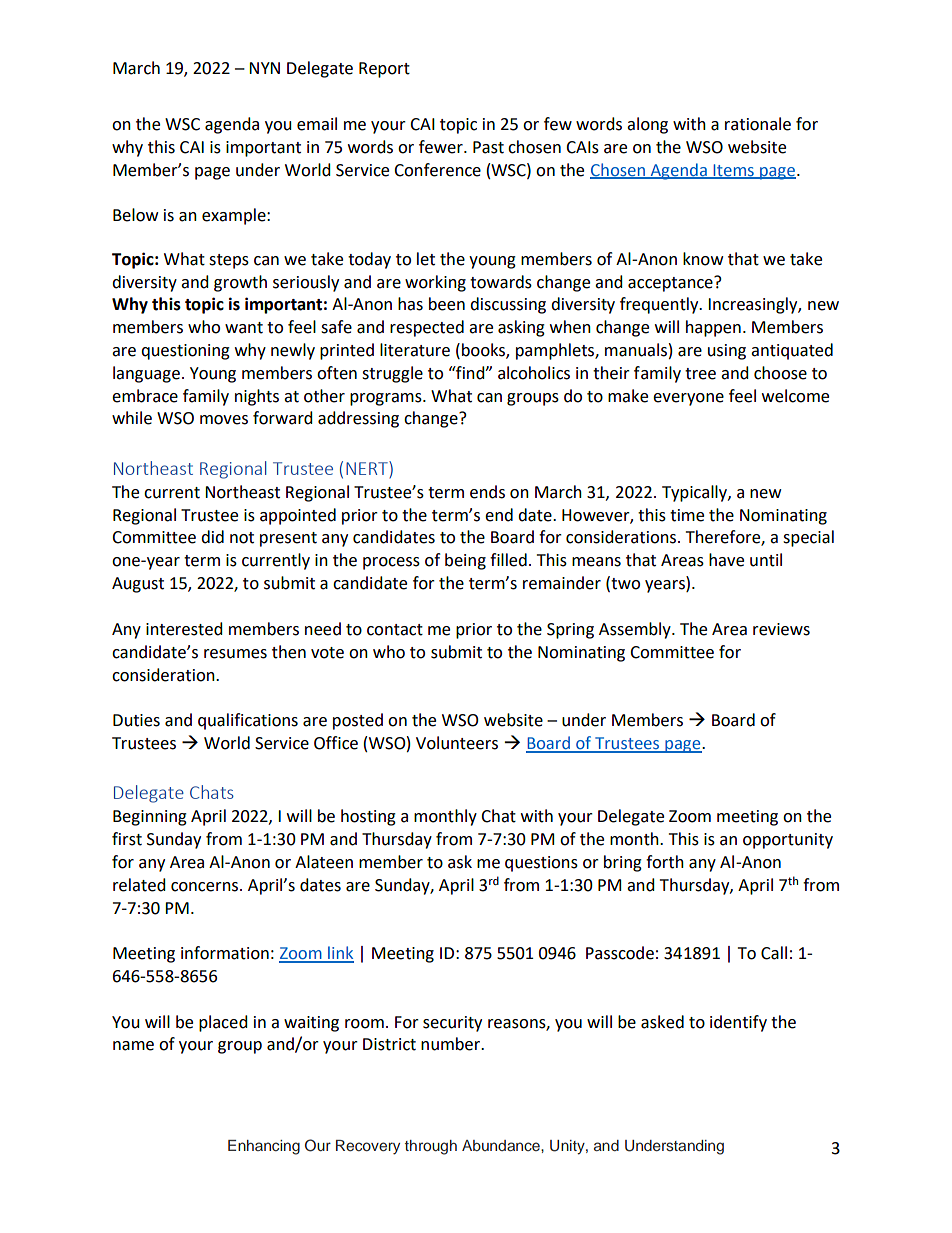 The width and height of the screenshot is (952, 1233). I want to click on Past, so click(488, 147).
